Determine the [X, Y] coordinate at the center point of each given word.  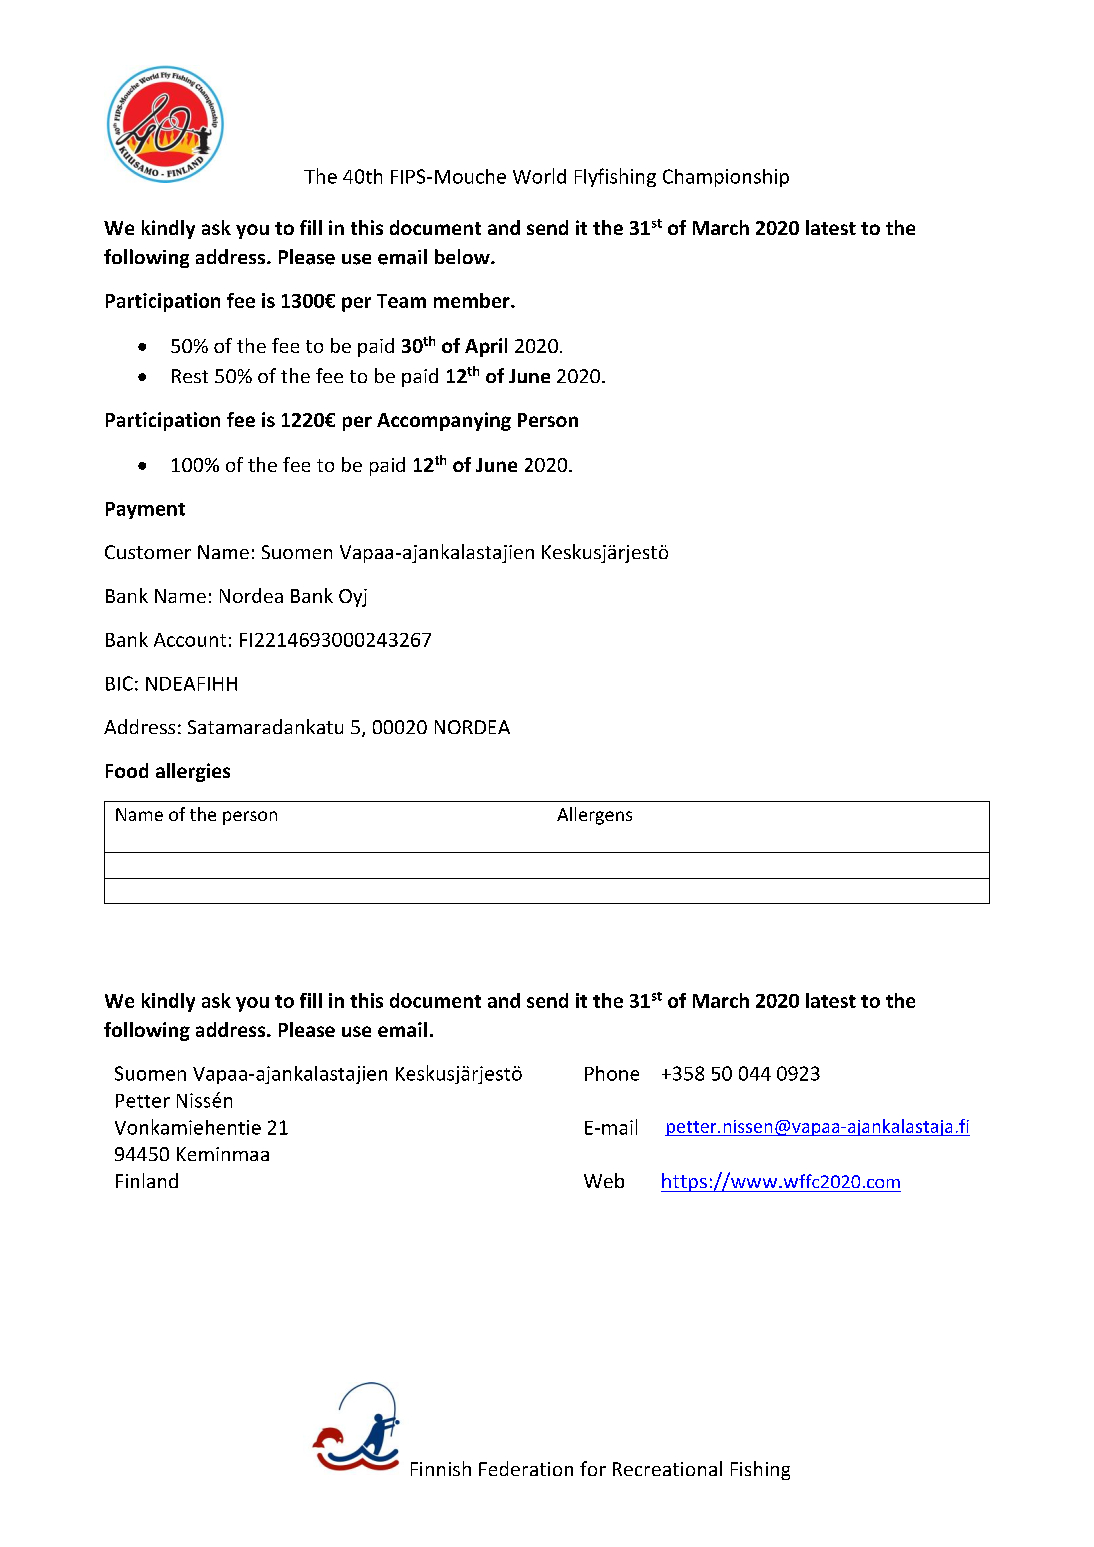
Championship [726, 178]
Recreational [667, 1468]
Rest [190, 376]
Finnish [441, 1468]
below [463, 256]
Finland [147, 1180]
